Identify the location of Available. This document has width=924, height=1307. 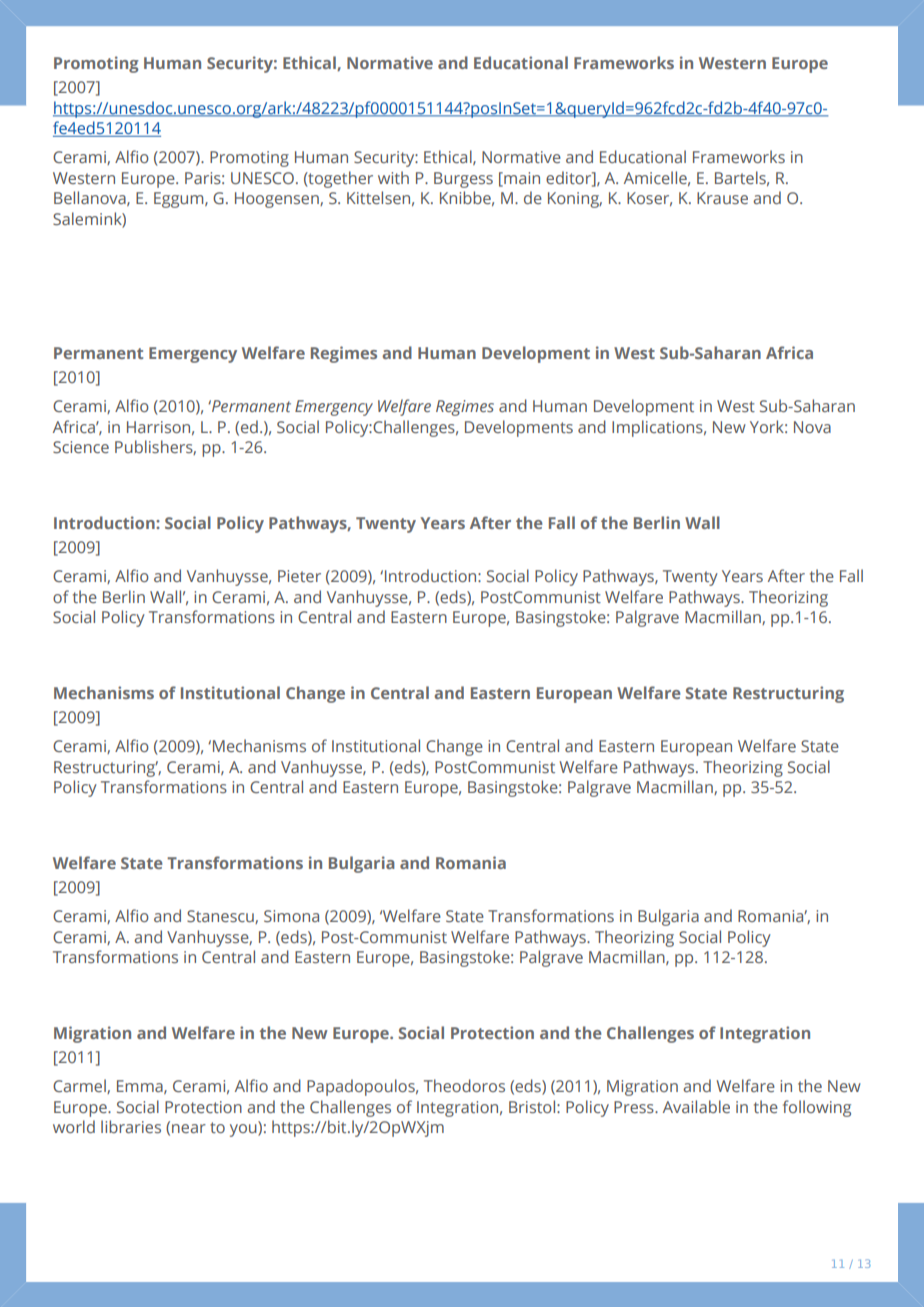
(696, 1106).
